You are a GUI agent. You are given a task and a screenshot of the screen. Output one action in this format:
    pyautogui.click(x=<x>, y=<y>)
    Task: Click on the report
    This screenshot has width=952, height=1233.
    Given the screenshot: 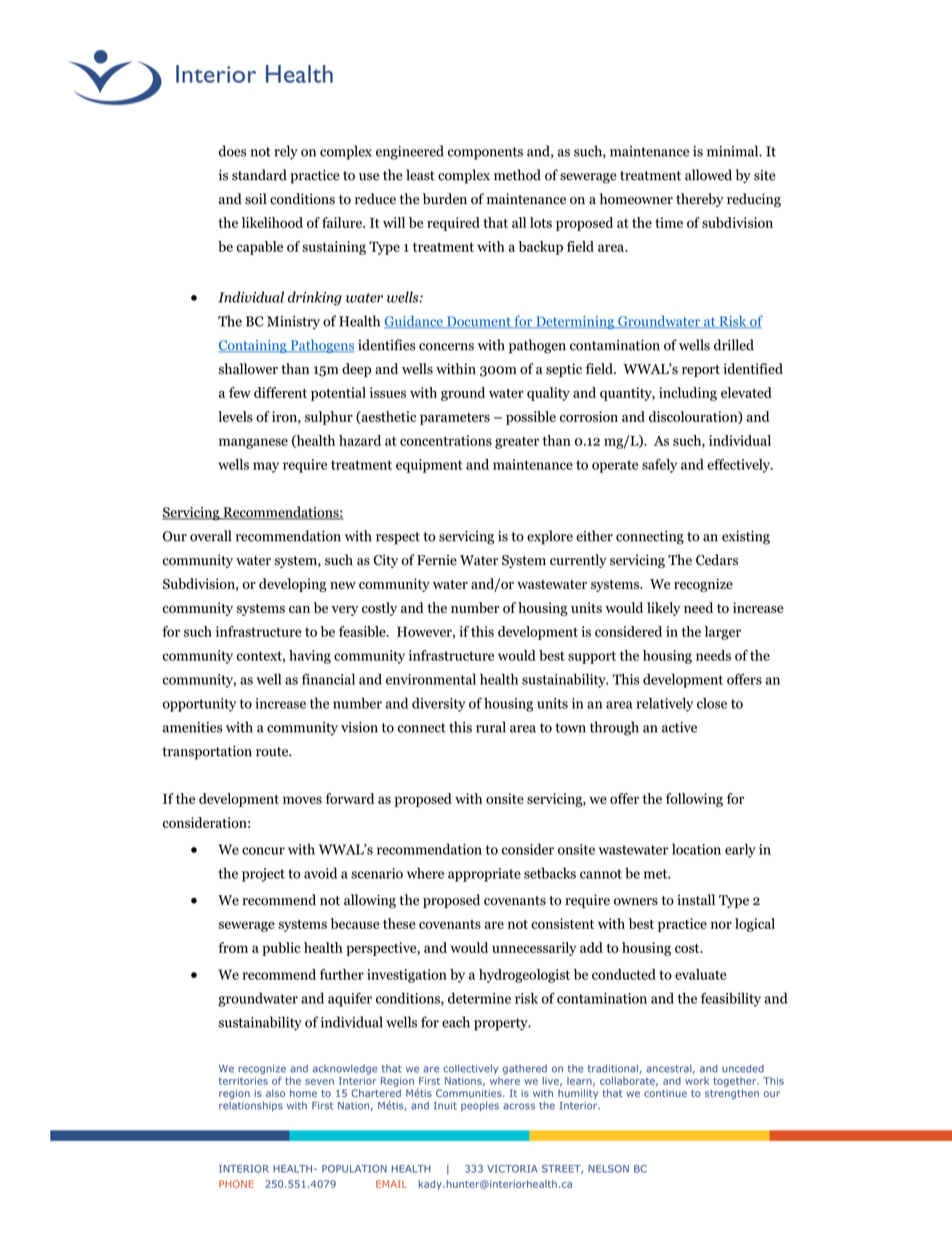 What is the action you would take?
    pyautogui.click(x=701, y=371)
